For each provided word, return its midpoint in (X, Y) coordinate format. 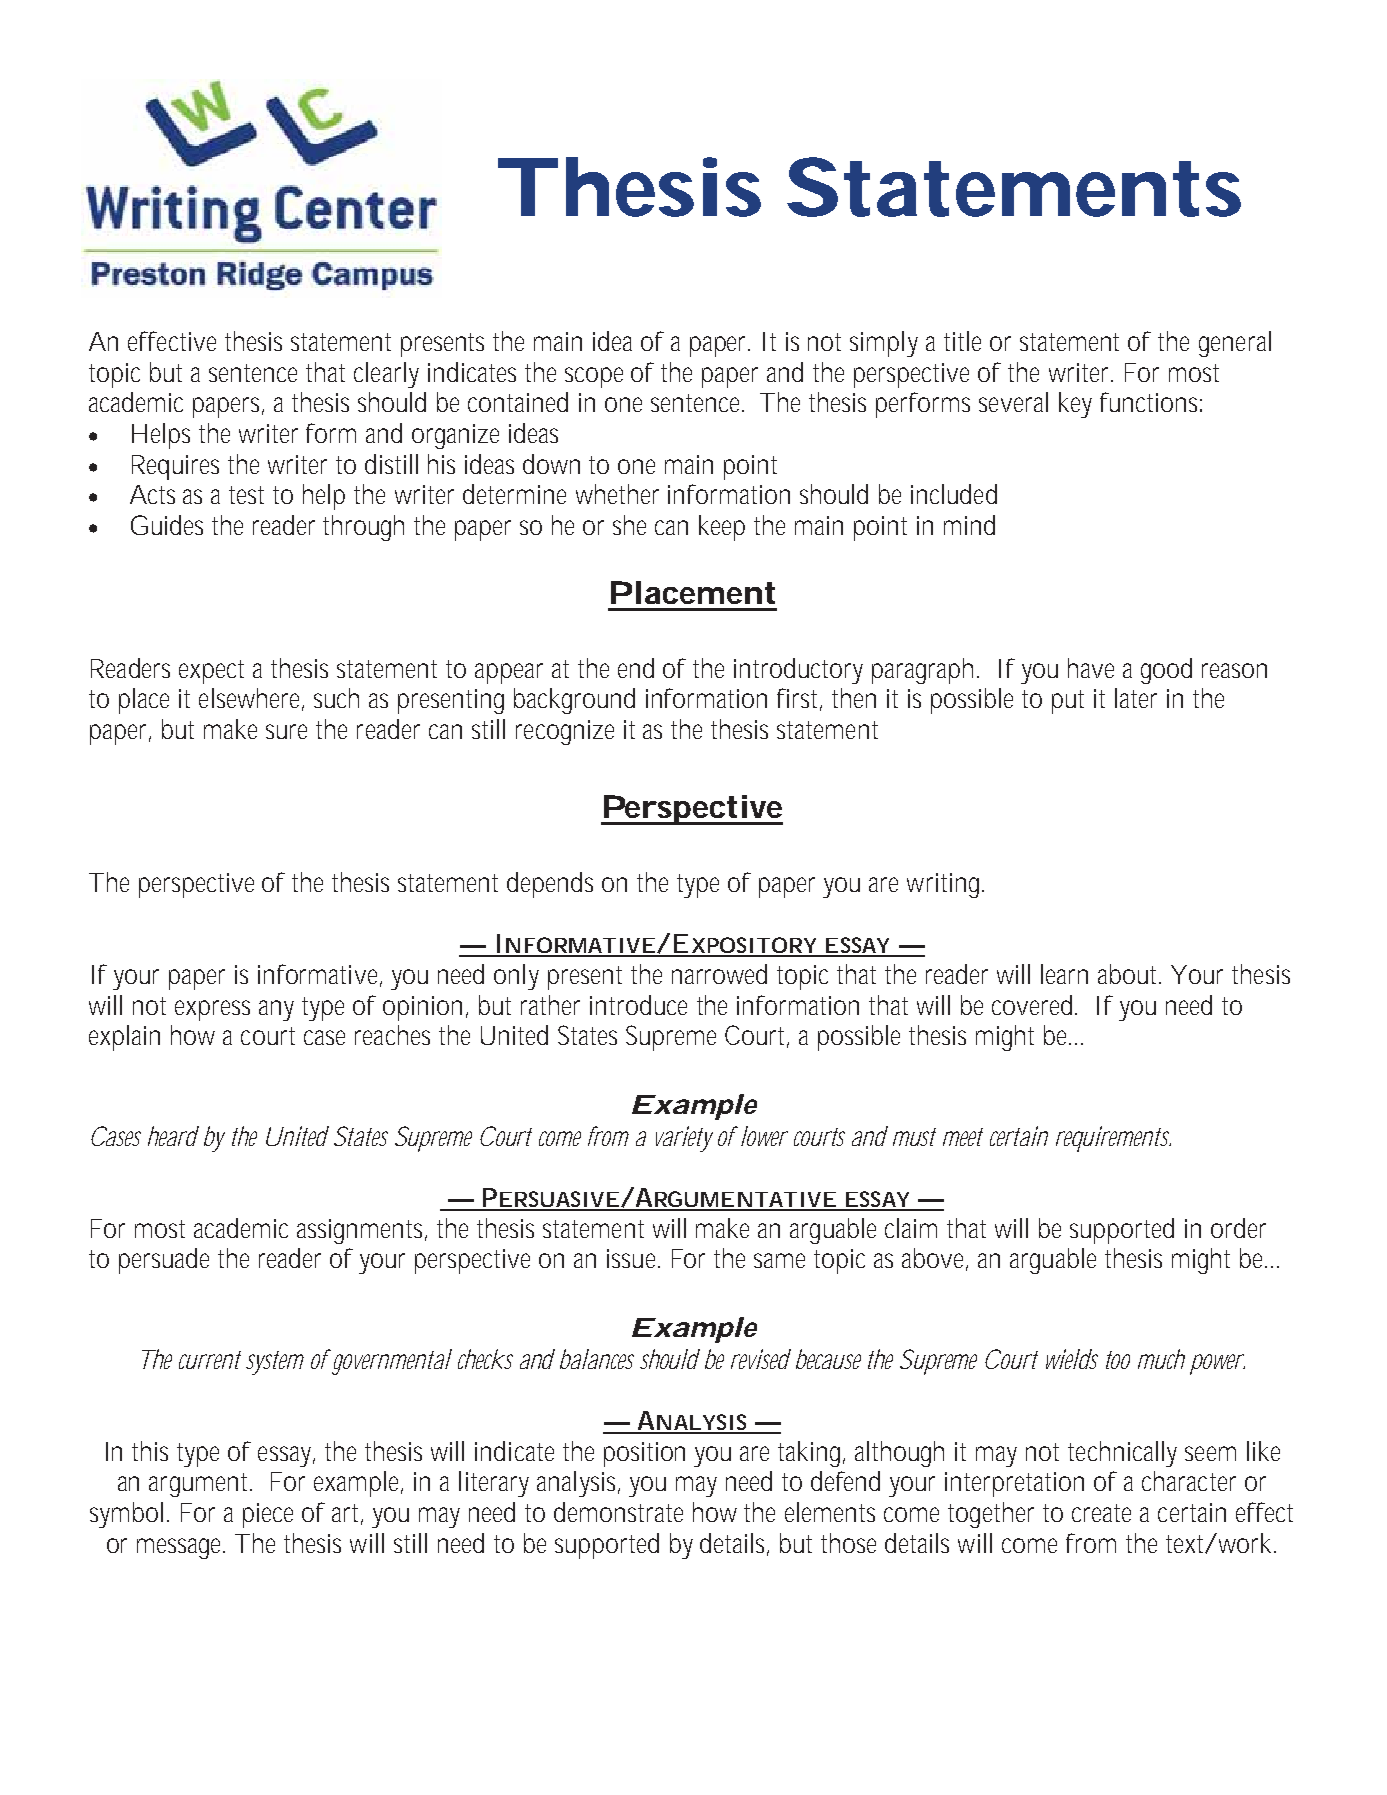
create (1101, 1513)
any (276, 1010)
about (1129, 974)
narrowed (719, 974)
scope (594, 377)
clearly (386, 375)
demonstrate (618, 1512)
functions (1151, 402)
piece (268, 1515)
